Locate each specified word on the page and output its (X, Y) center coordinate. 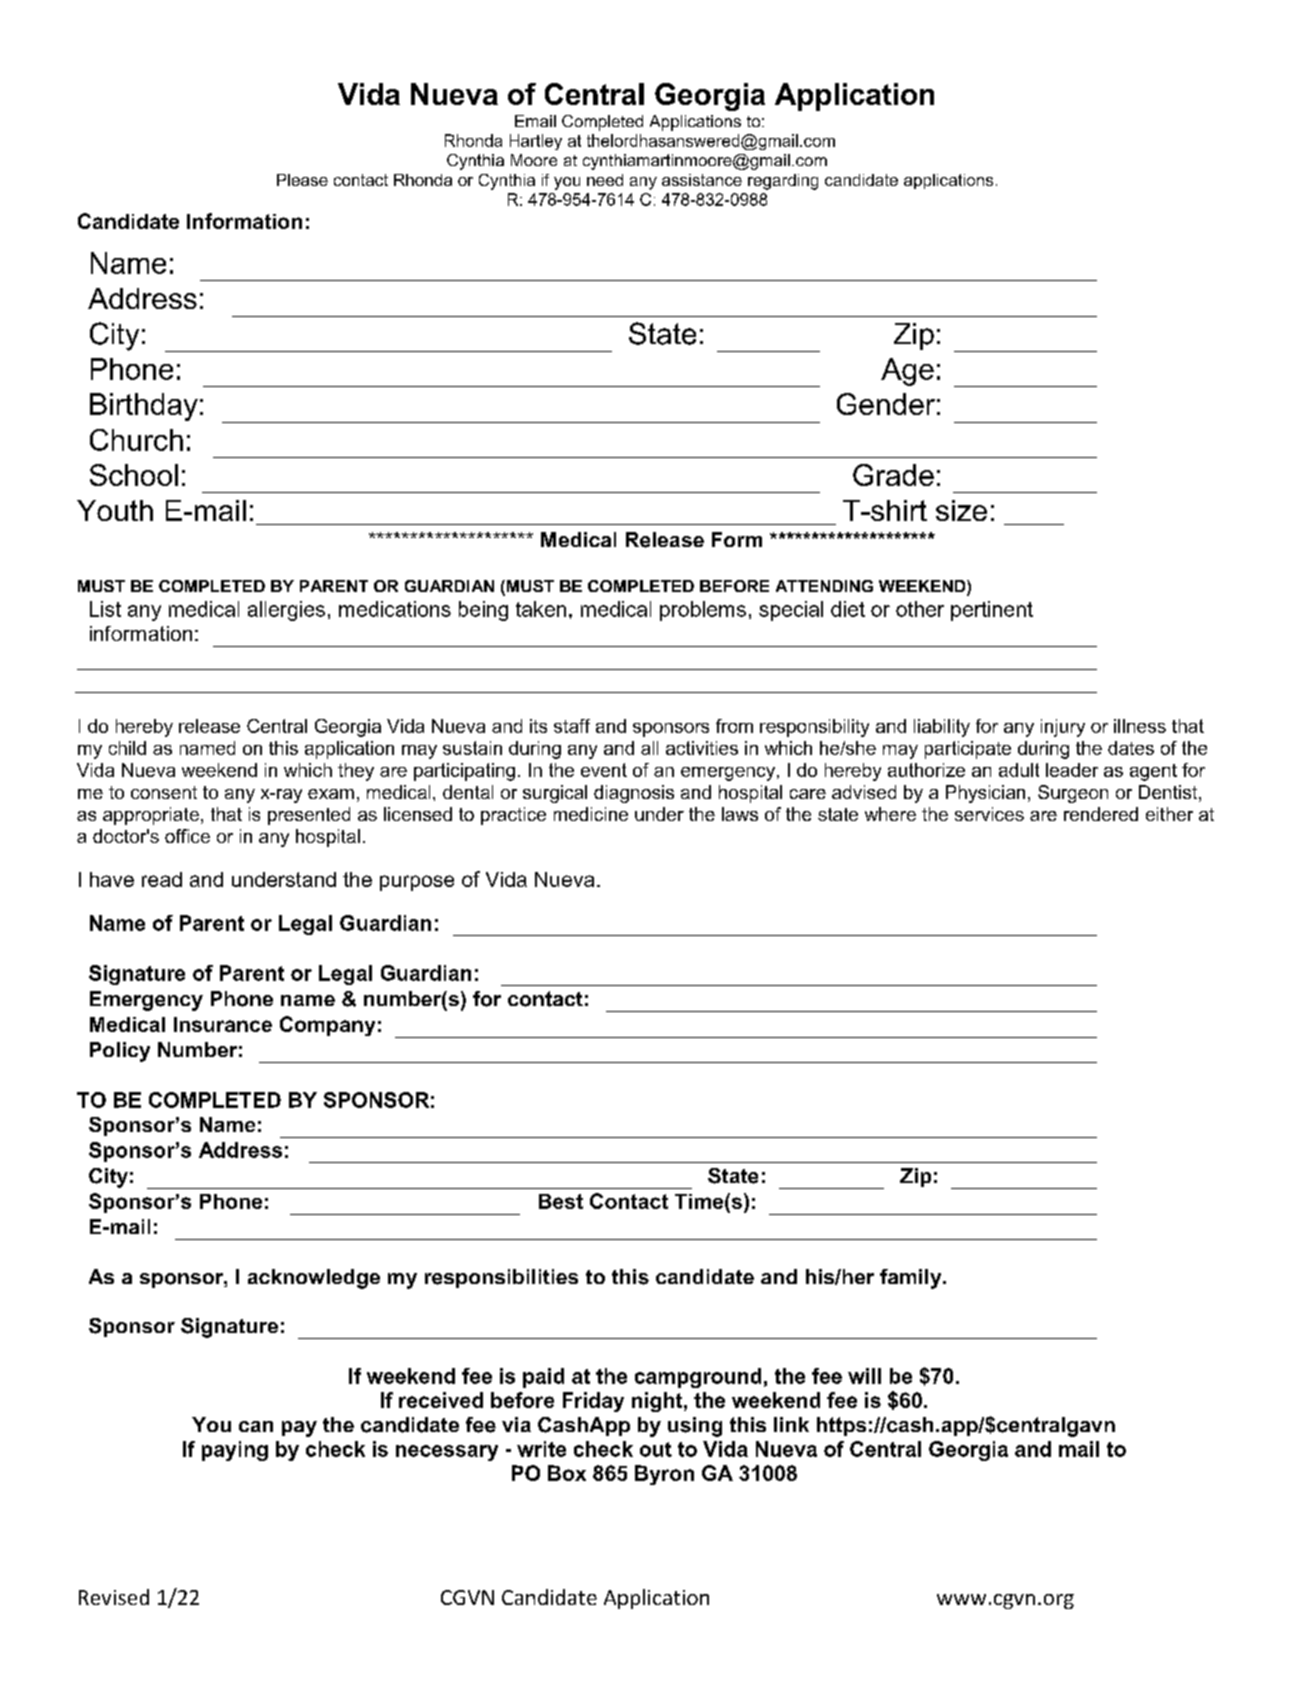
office (187, 836)
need (605, 180)
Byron (664, 1475)
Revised (114, 1597)
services (989, 814)
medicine (591, 814)
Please (302, 180)
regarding (783, 182)
